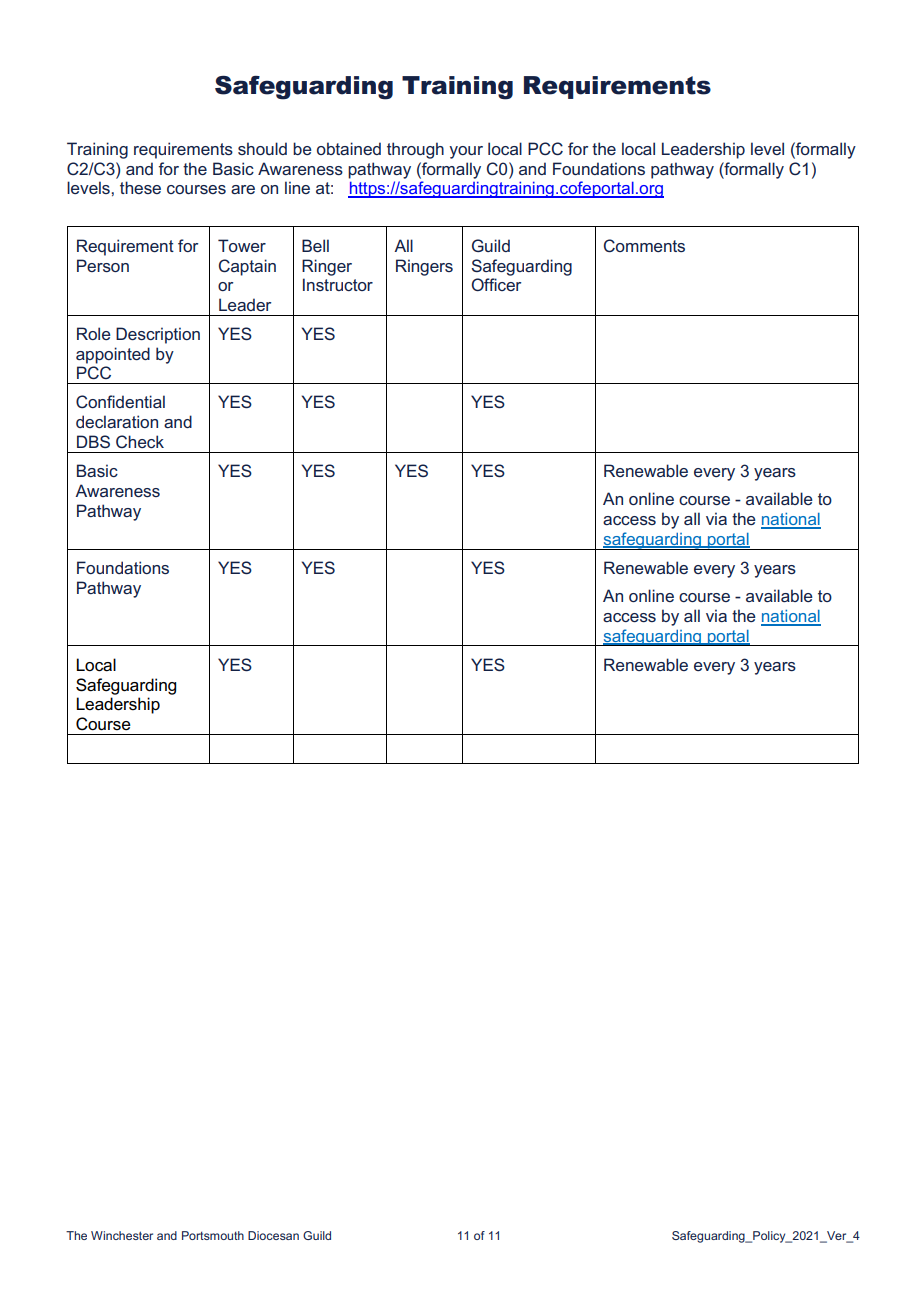  Describe the element at coordinates (496, 284) in the page. I see `Officer` at that location.
